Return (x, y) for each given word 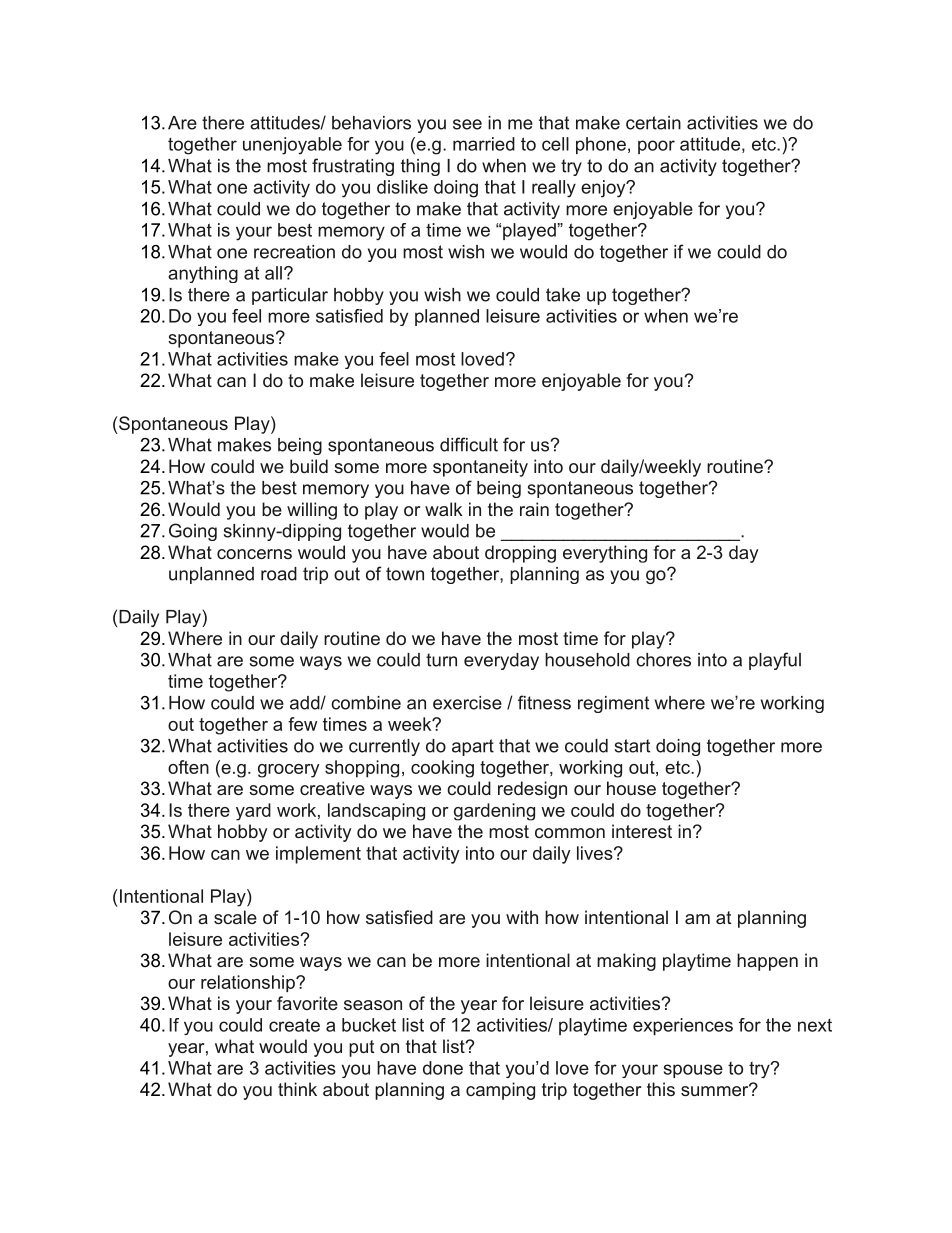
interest (642, 831)
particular (290, 296)
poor (656, 147)
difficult (469, 444)
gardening (494, 812)
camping (500, 1091)
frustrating (353, 167)
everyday (501, 661)
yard (253, 812)
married (484, 144)
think (297, 1089)
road (279, 574)
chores (663, 660)
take (563, 295)
